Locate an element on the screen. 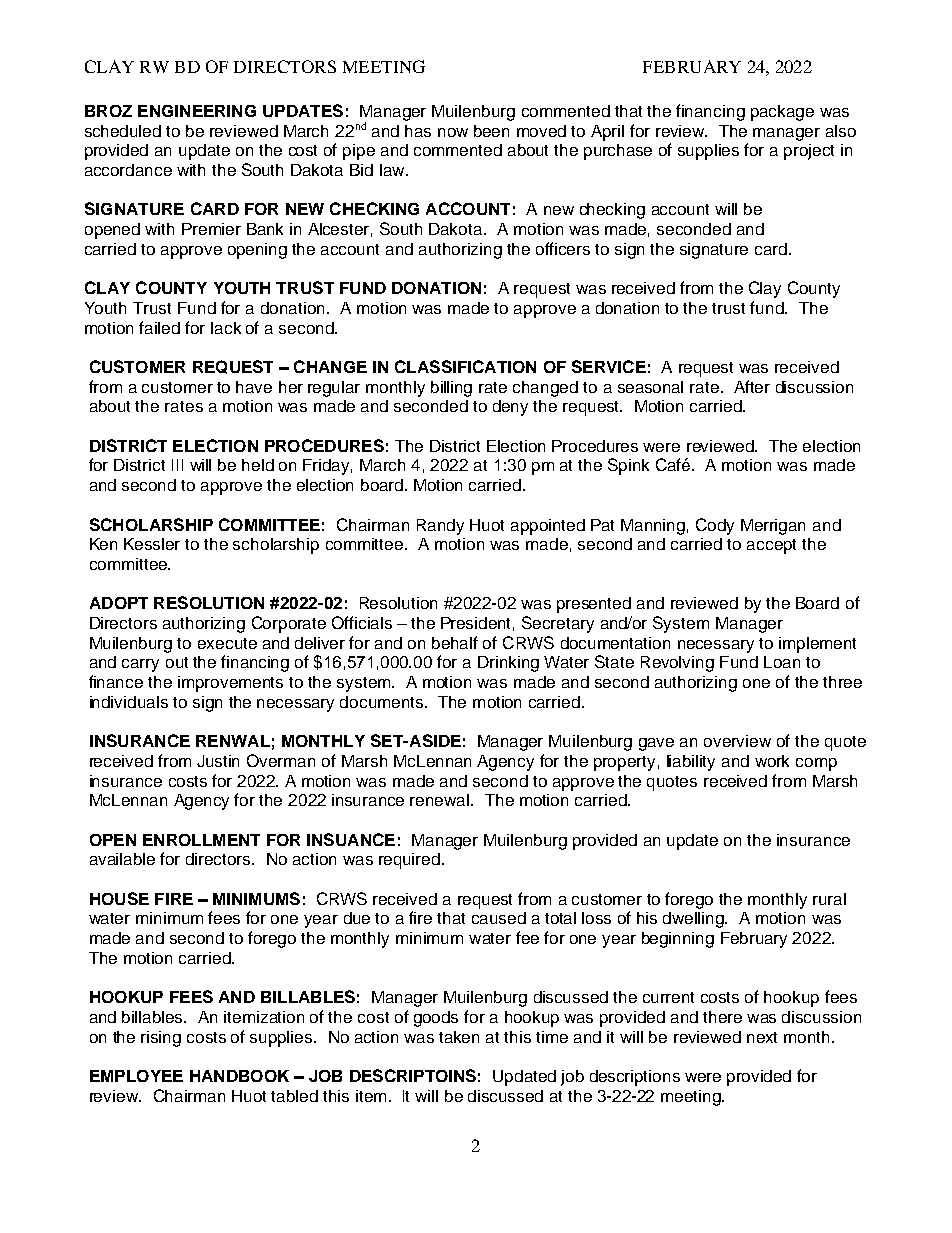 This screenshot has width=952, height=1233. HANDBOOK is located at coordinates (239, 1076).
